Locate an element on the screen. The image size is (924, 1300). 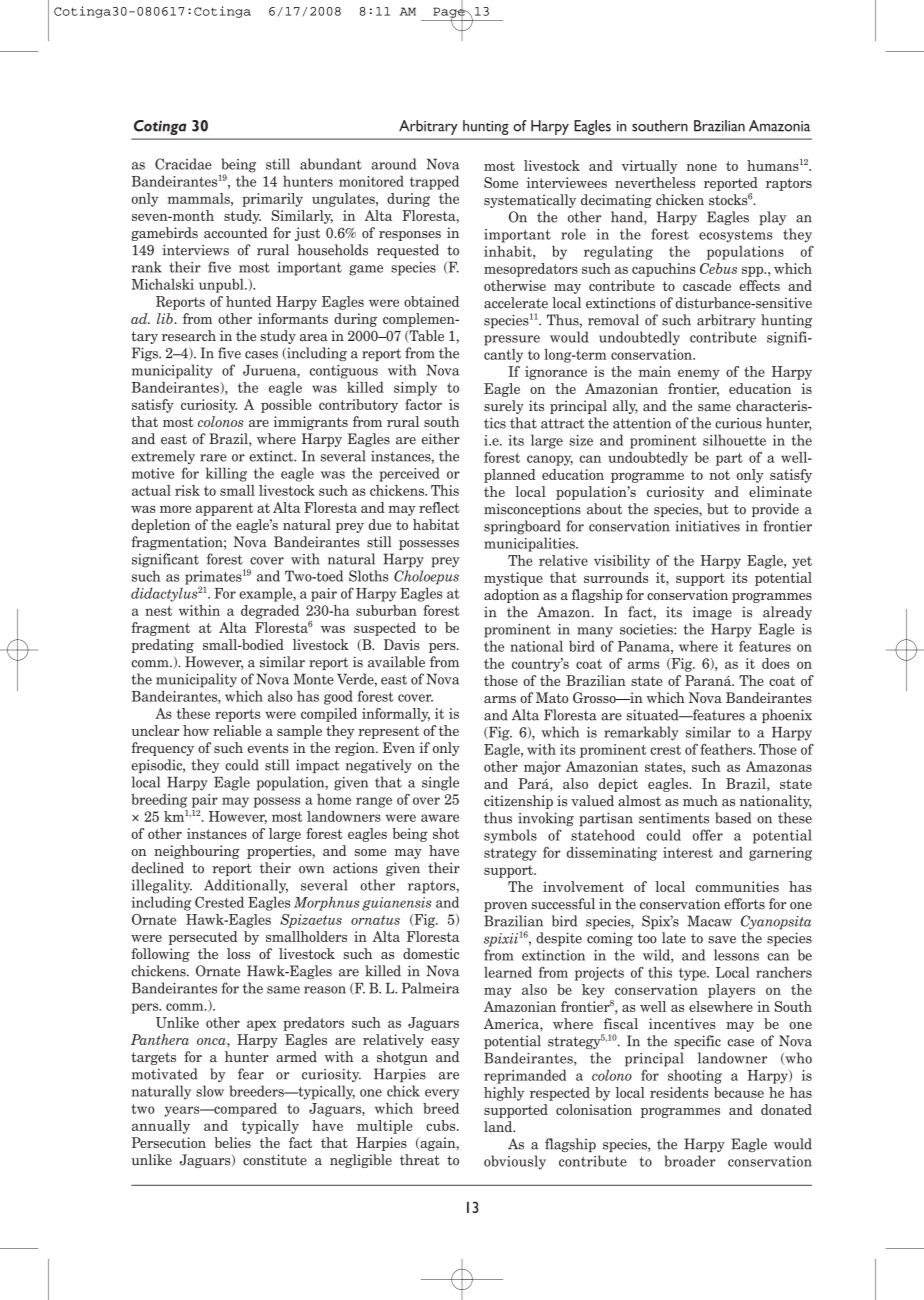
loss is located at coordinates (238, 953).
